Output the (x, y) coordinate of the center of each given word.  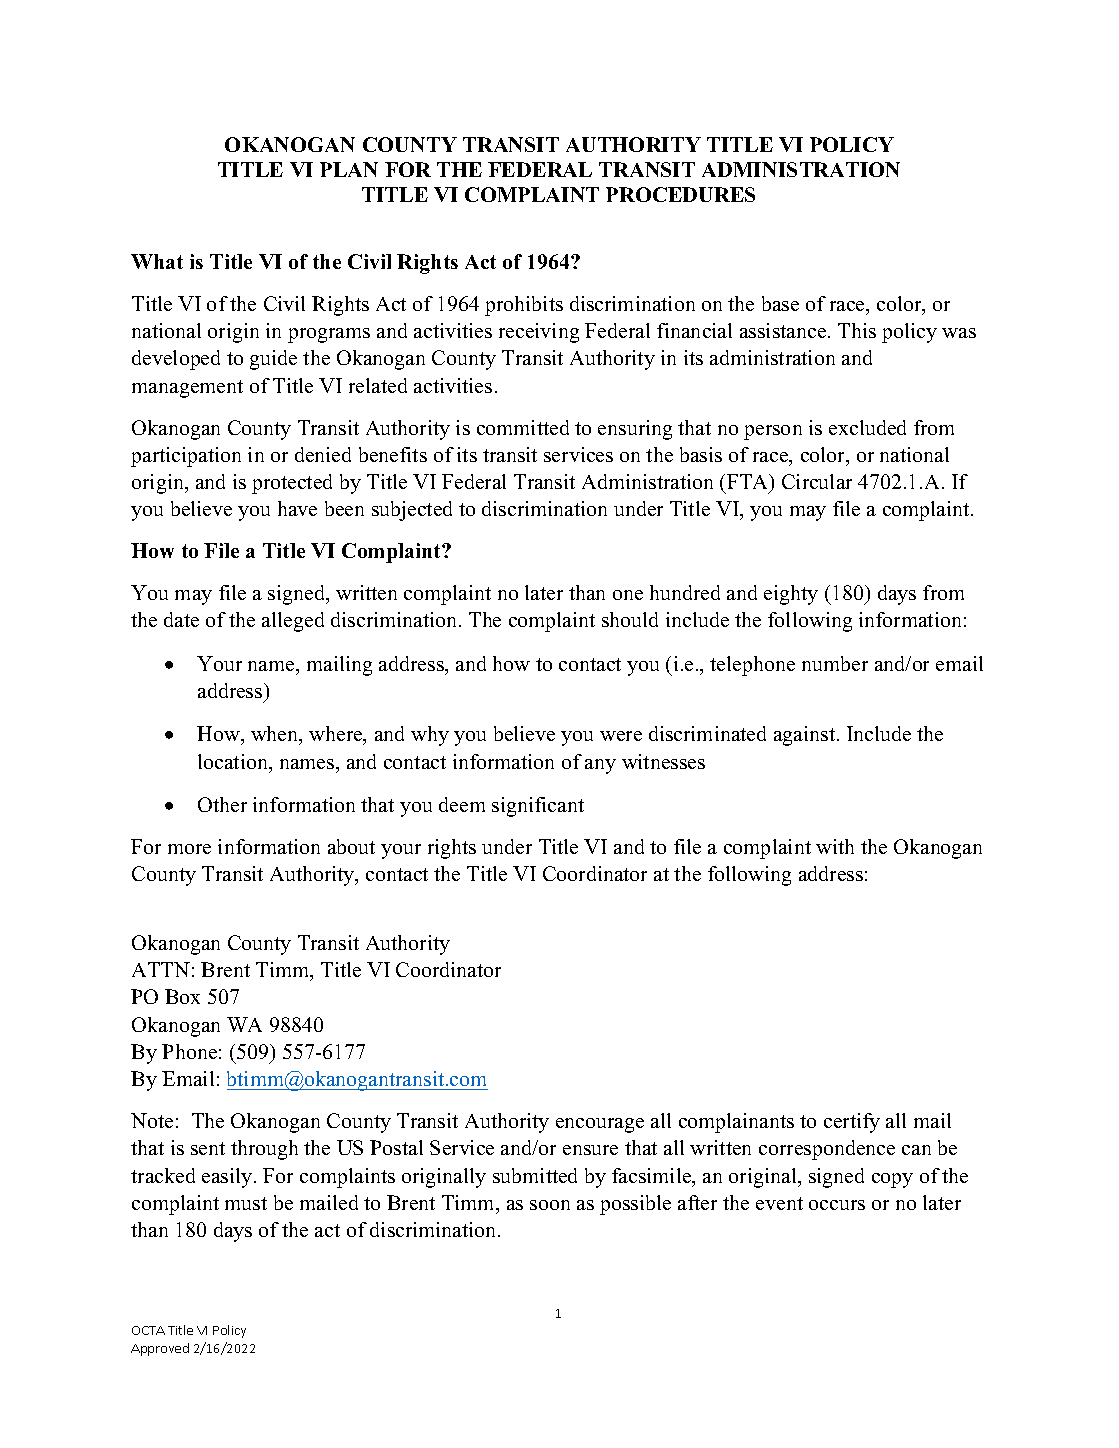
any (600, 766)
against (806, 736)
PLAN (349, 169)
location (234, 763)
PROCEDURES (680, 194)
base (780, 303)
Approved (160, 1349)
